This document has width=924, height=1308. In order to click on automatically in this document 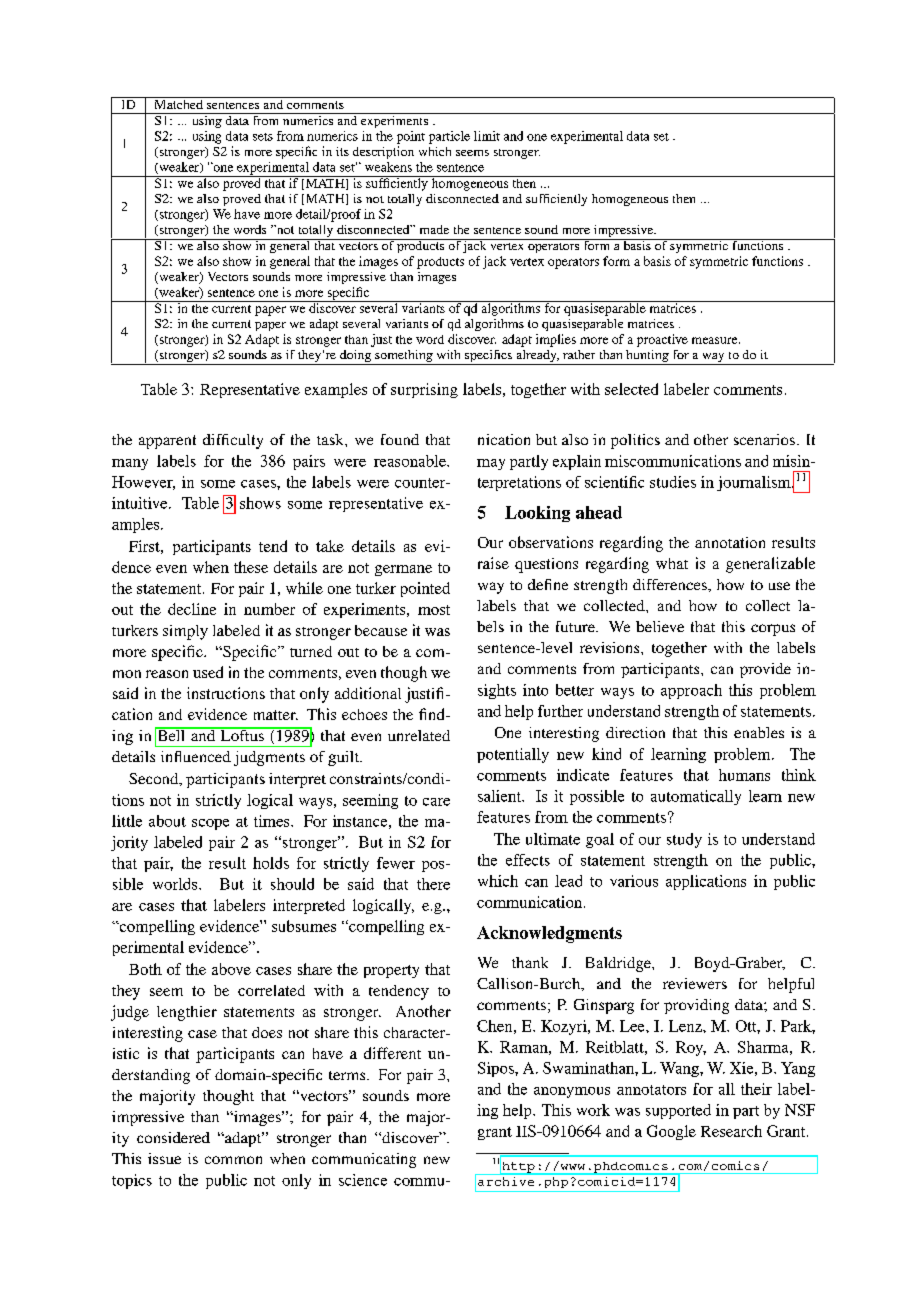, I will do `click(696, 797)`.
